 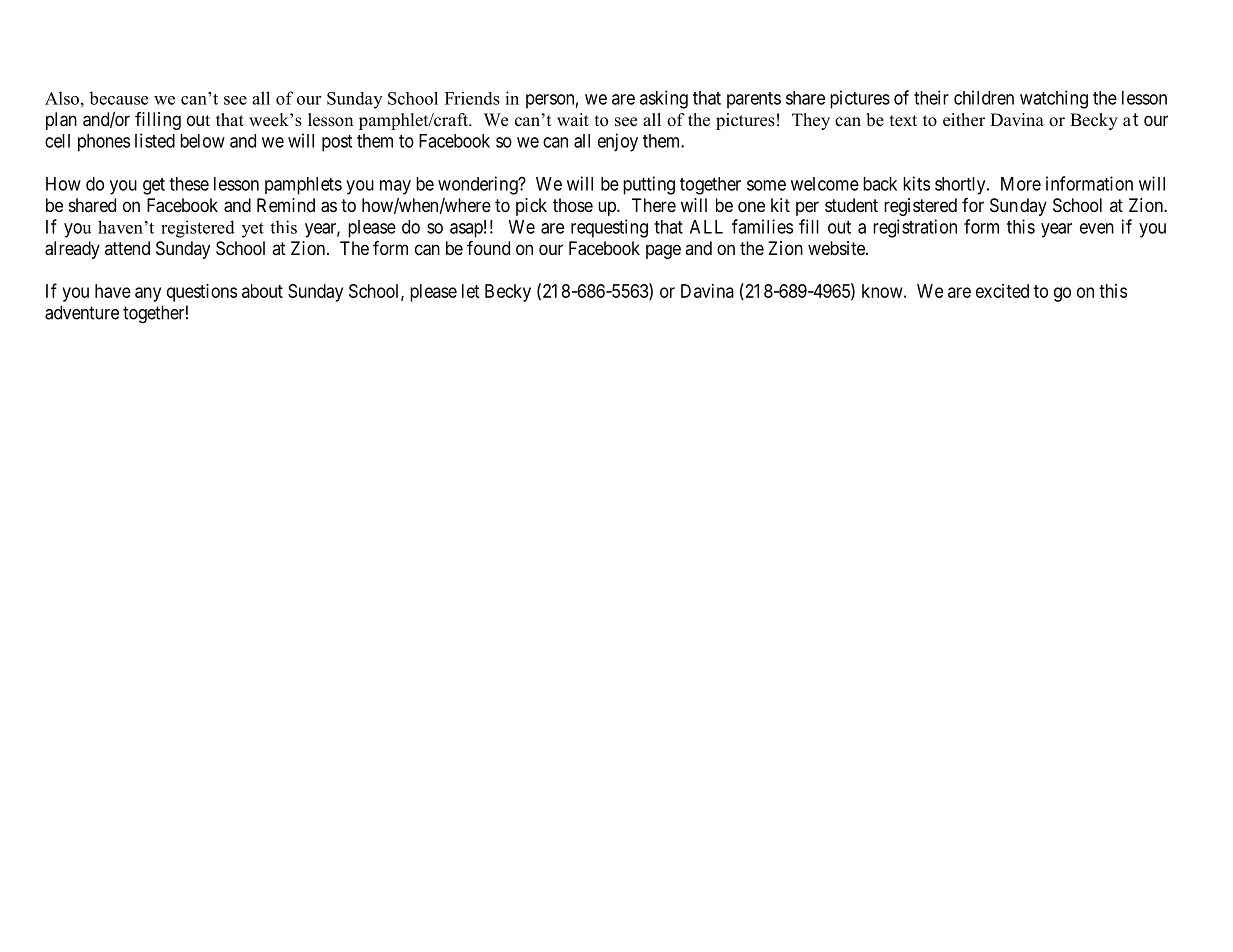 What do you see at coordinates (148, 294) in the screenshot?
I see `any` at bounding box center [148, 294].
